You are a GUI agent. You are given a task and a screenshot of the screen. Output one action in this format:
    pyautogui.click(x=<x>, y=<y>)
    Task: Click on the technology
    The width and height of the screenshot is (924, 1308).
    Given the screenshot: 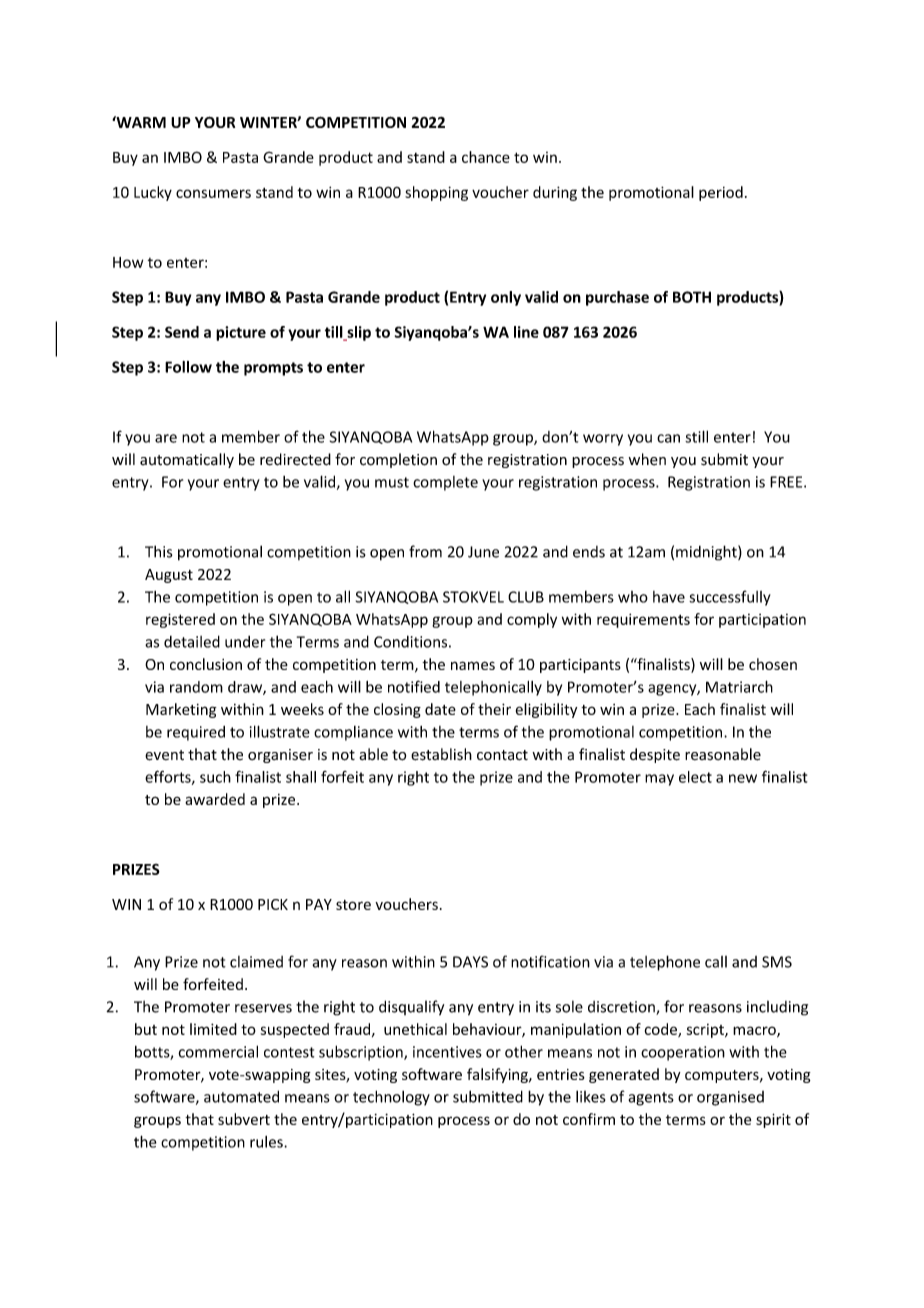 What is the action you would take?
    pyautogui.click(x=391, y=1098)
